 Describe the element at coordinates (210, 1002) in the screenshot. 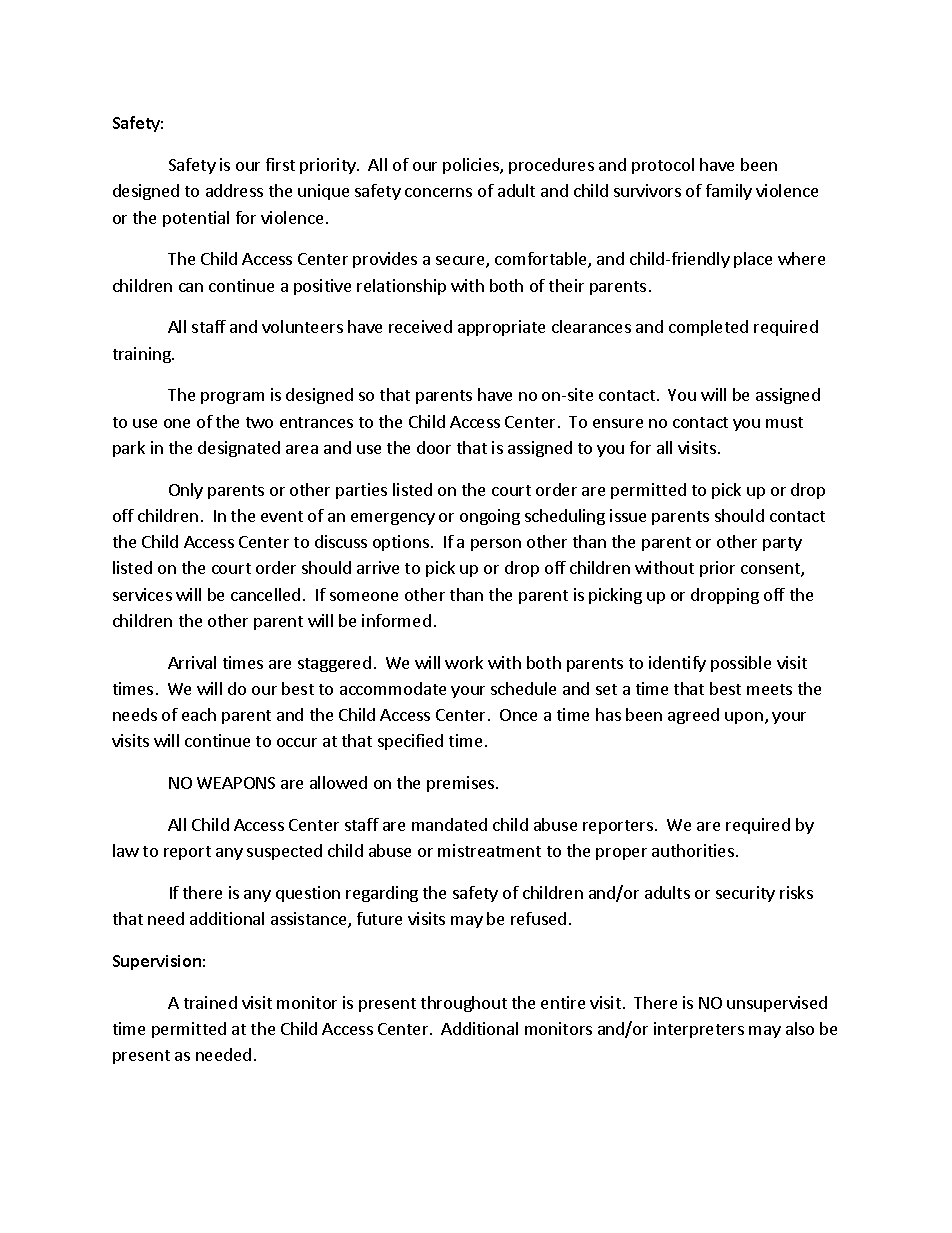

I see `trained` at that location.
